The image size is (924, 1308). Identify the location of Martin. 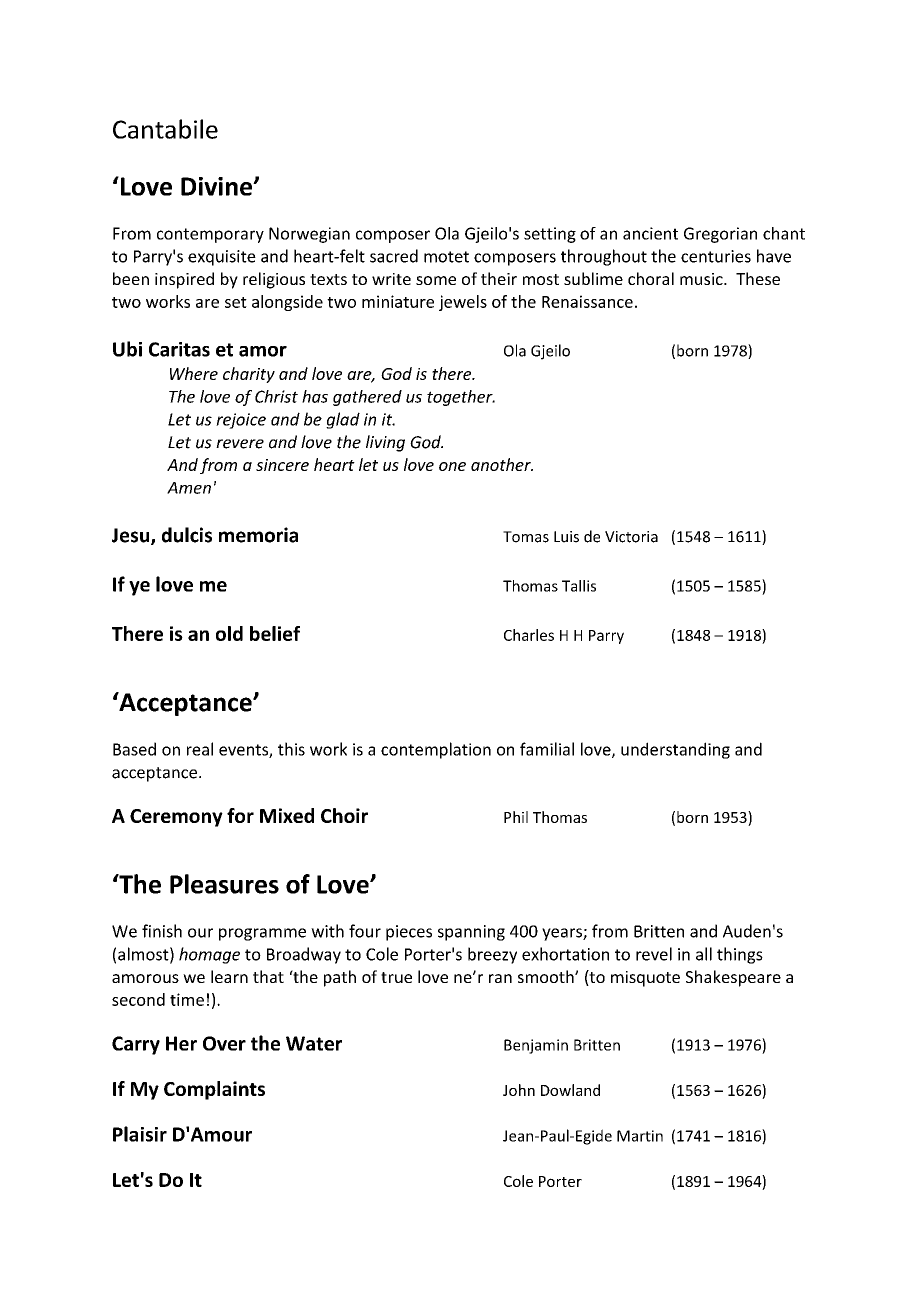
(640, 1136).
